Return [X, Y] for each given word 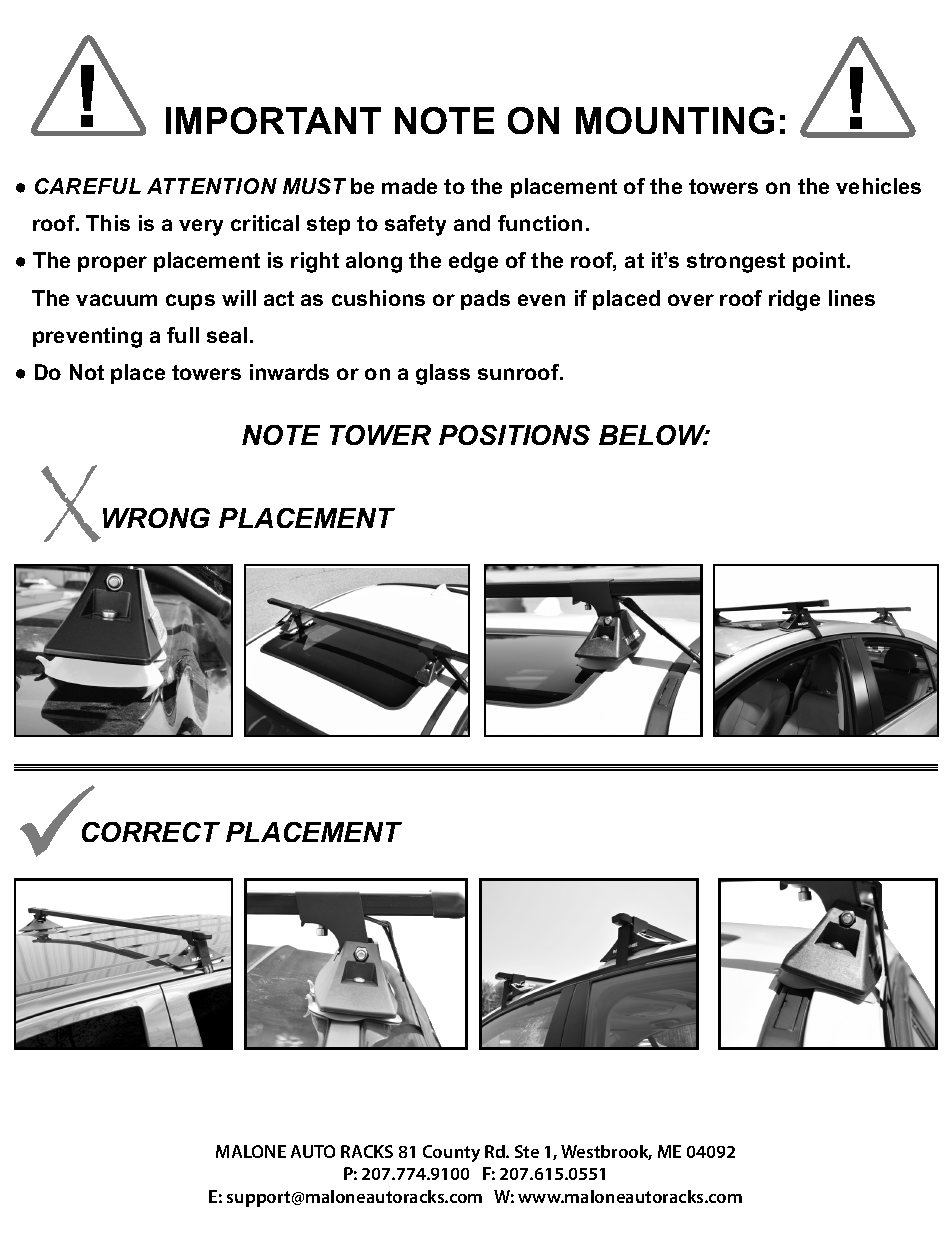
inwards [289, 372]
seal [227, 335]
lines [852, 298]
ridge [794, 300]
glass [443, 374]
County [451, 1153]
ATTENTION [212, 186]
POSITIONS [514, 435]
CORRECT [151, 832]
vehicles [878, 186]
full [183, 335]
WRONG [156, 518]
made [409, 186]
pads [485, 300]
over [691, 300]
